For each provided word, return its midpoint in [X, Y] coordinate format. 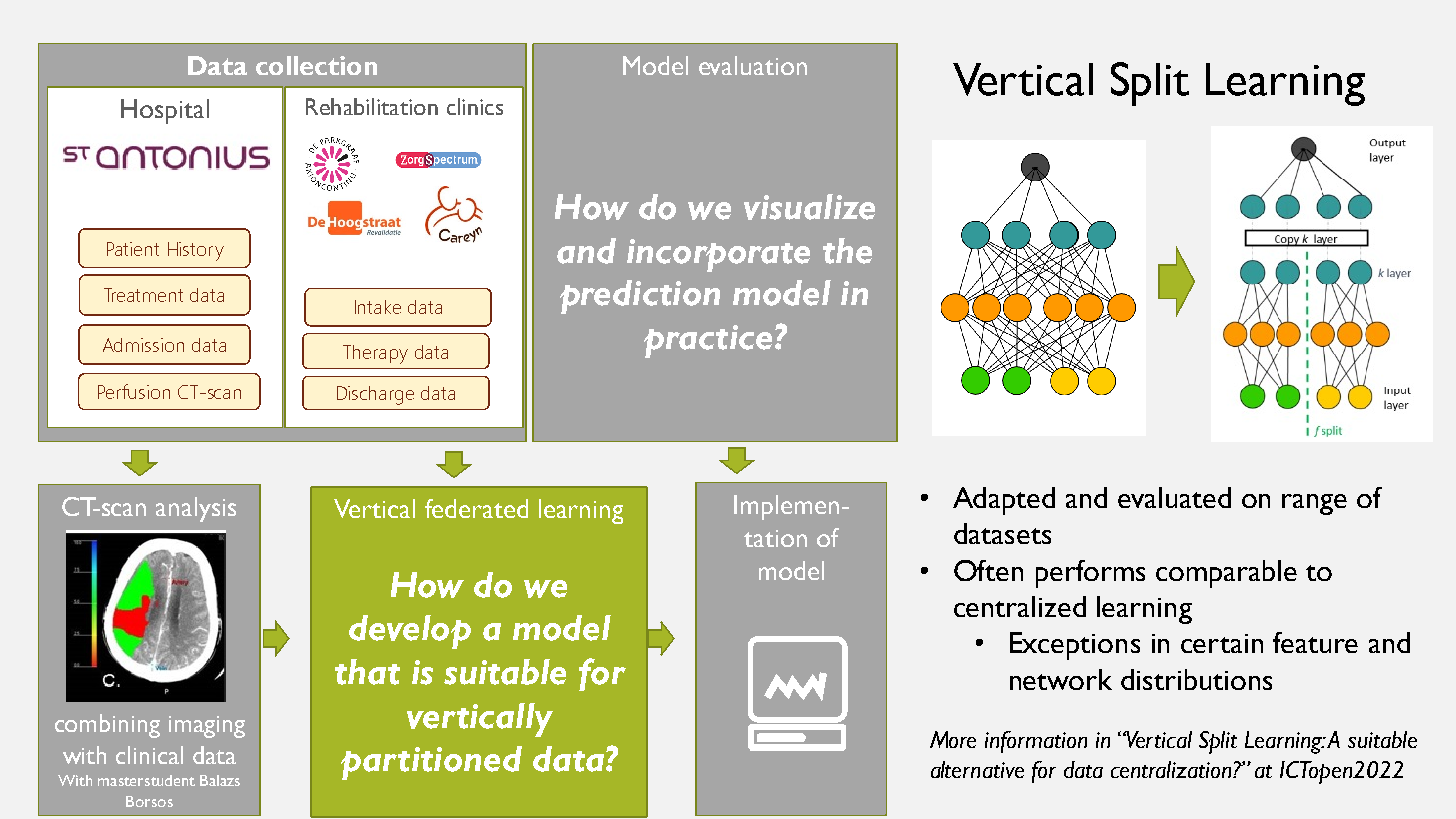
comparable [1226, 574]
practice [708, 341]
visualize [809, 207]
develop [410, 632]
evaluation [753, 65]
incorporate [718, 255]
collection [316, 65]
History [196, 251]
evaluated [1174, 497]
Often [988, 570]
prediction [640, 297]
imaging [207, 727]
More [953, 739]
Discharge [375, 395]
